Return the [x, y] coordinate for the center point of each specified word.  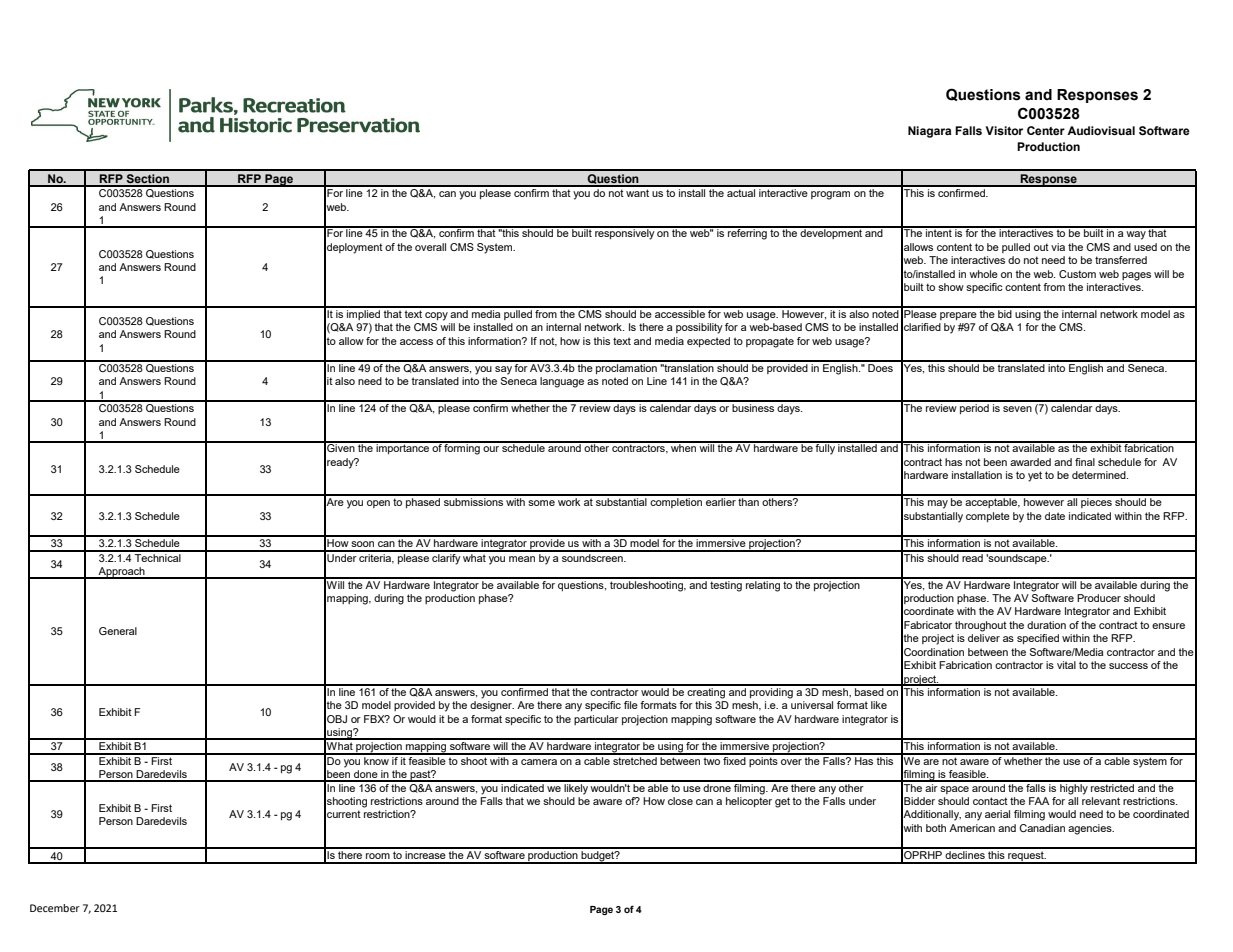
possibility [699, 328]
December [55, 908]
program [830, 195]
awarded [1030, 462]
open [378, 504]
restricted [1113, 786]
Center [1046, 130]
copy [436, 316]
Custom [1077, 274]
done [366, 775]
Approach [122, 573]
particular [596, 720]
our [491, 449]
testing [726, 585]
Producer [1099, 598]
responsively [625, 233]
